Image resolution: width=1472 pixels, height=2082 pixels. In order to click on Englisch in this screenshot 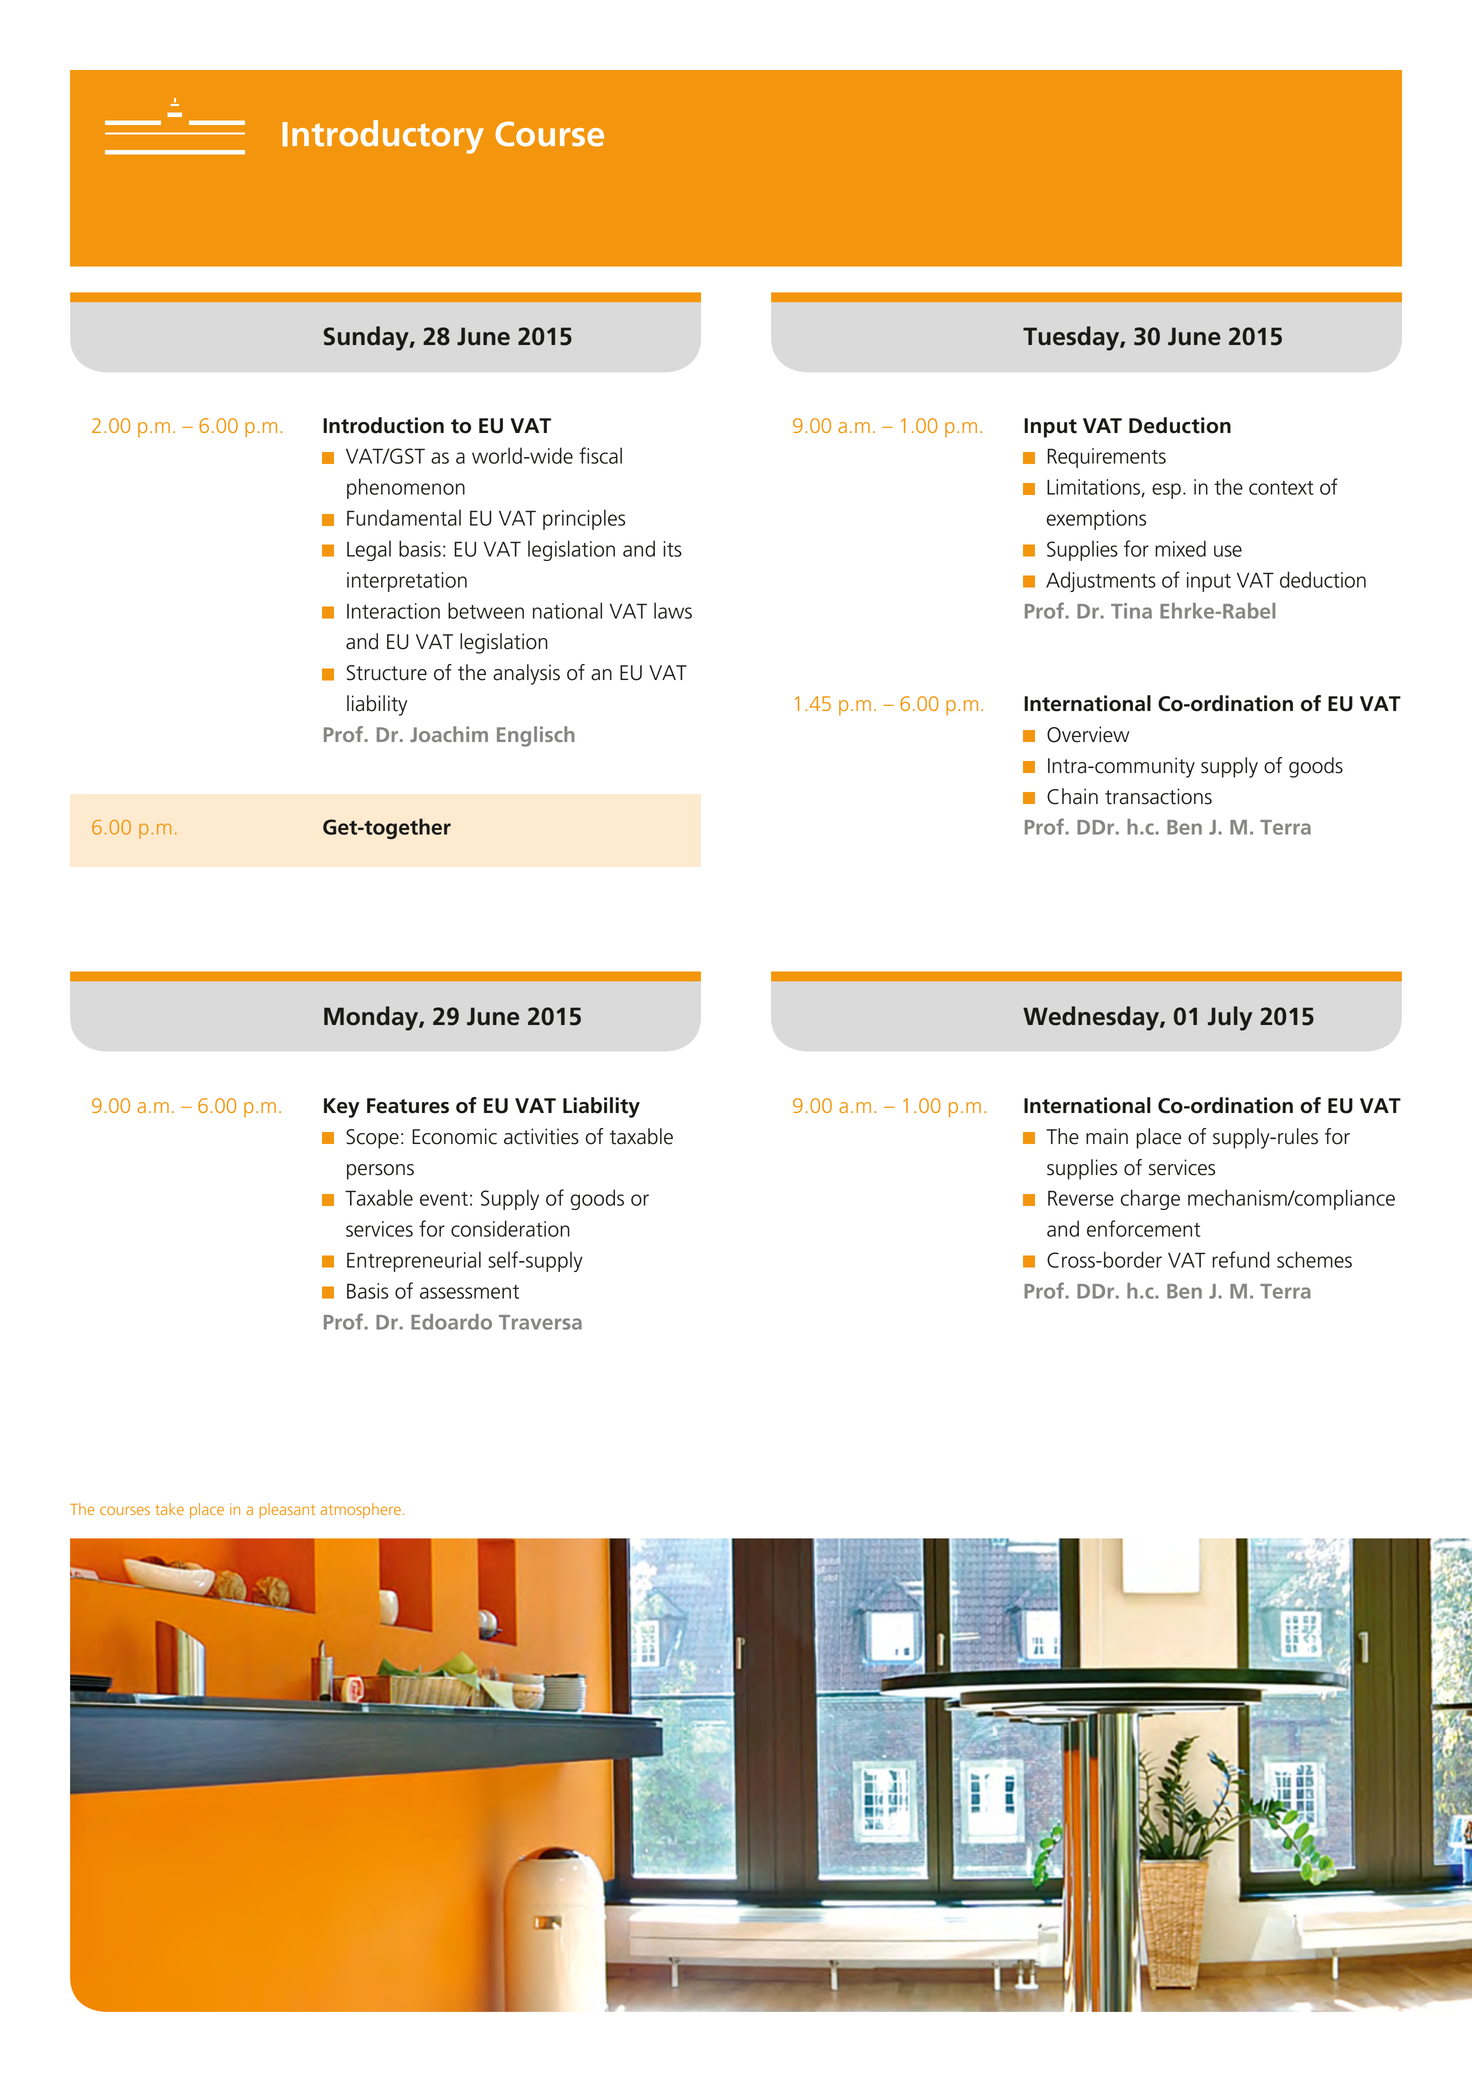, I will do `click(536, 736)`.
